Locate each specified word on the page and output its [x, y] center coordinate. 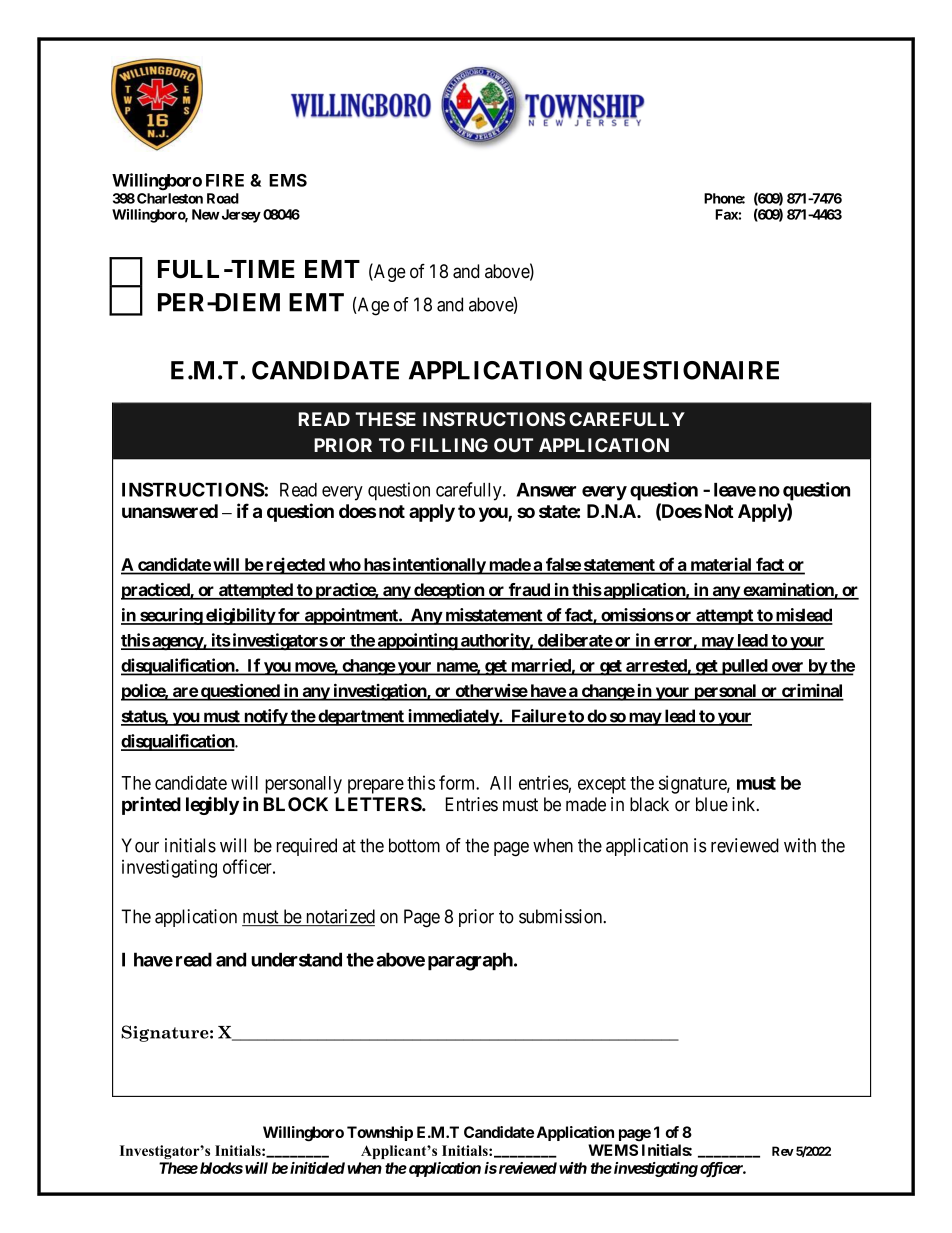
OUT [513, 445]
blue [712, 804]
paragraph [470, 961]
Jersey [240, 216]
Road [223, 198]
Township [380, 1133]
